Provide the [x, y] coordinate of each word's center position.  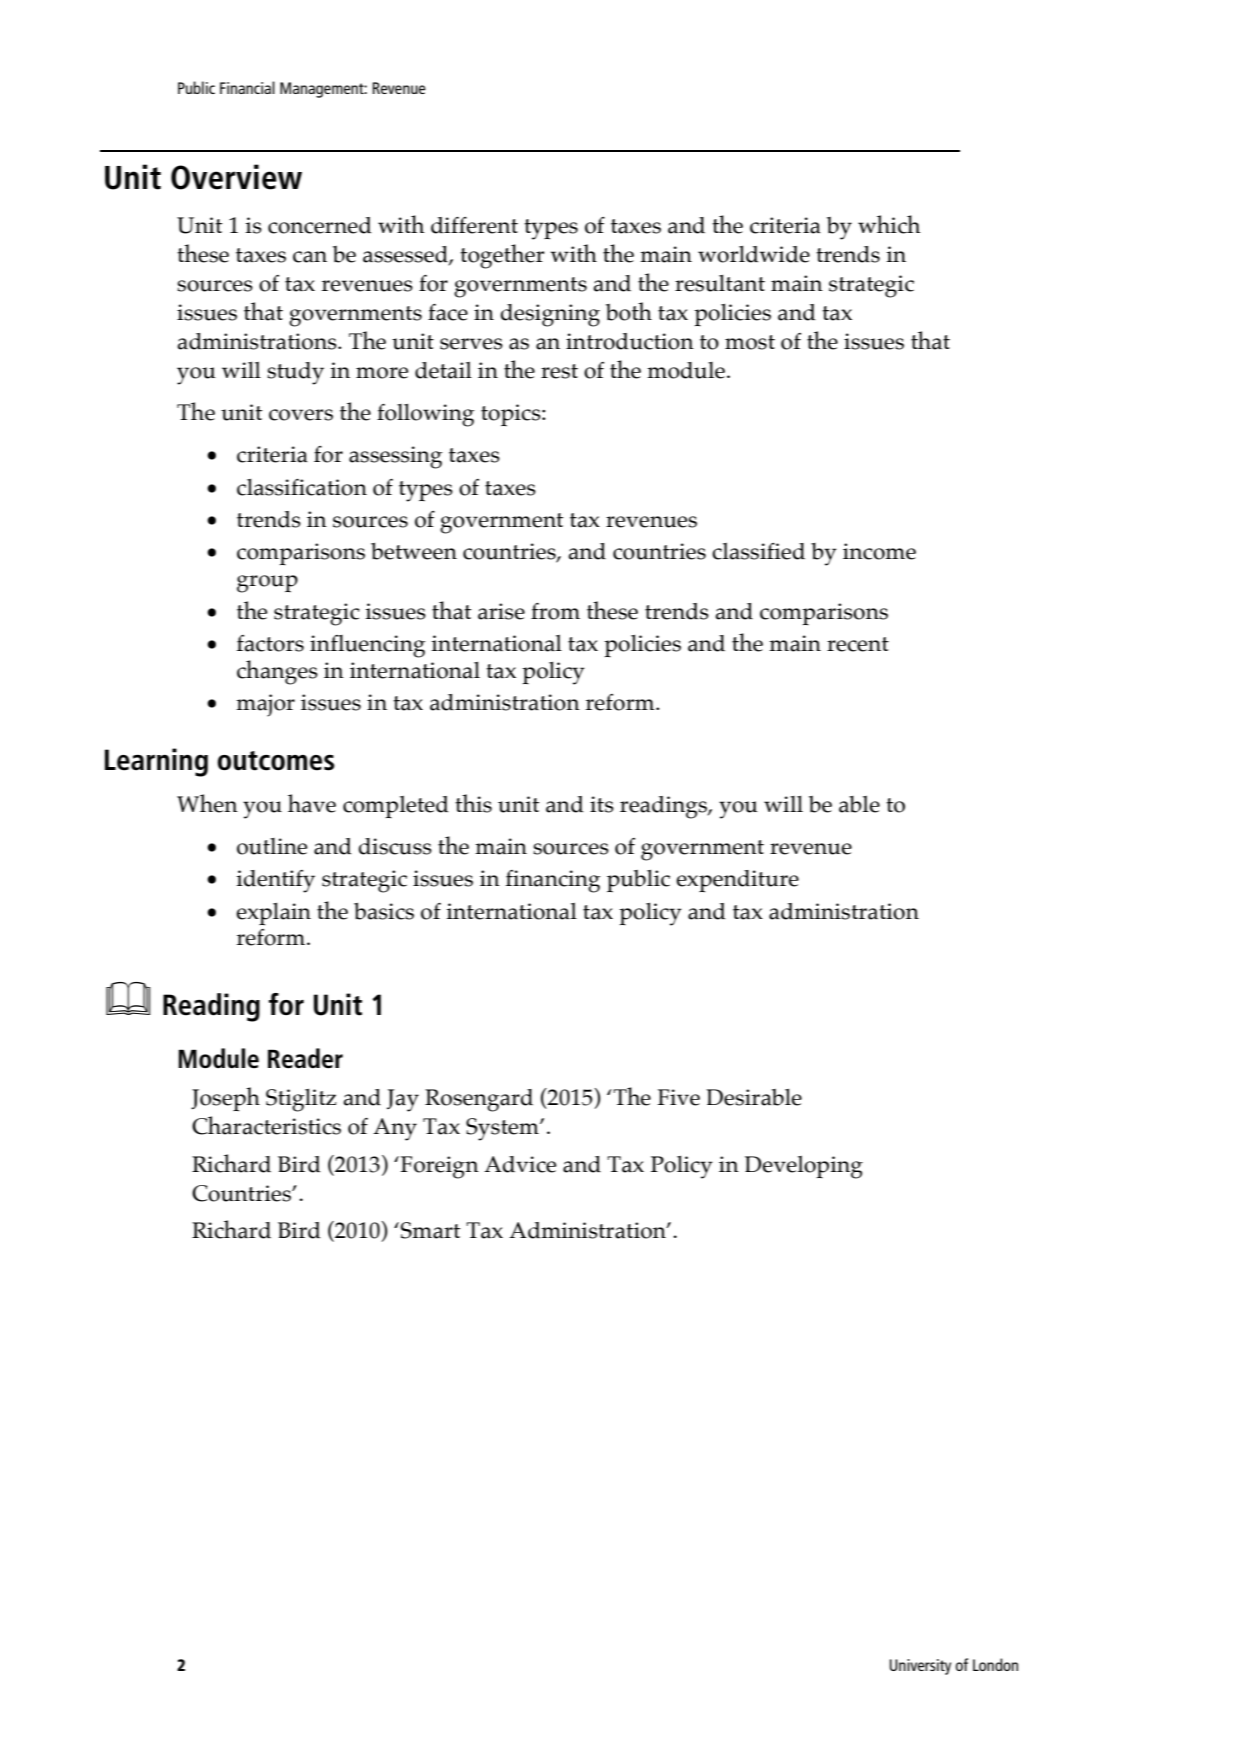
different [474, 225]
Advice [520, 1164]
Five [678, 1097]
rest [559, 371]
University [920, 1667]
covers [301, 415]
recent [858, 644]
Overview [236, 177]
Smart [430, 1230]
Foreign [439, 1167]
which [889, 224]
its [602, 804]
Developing [804, 1167]
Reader [305, 1058]
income [879, 551]
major [265, 705]
